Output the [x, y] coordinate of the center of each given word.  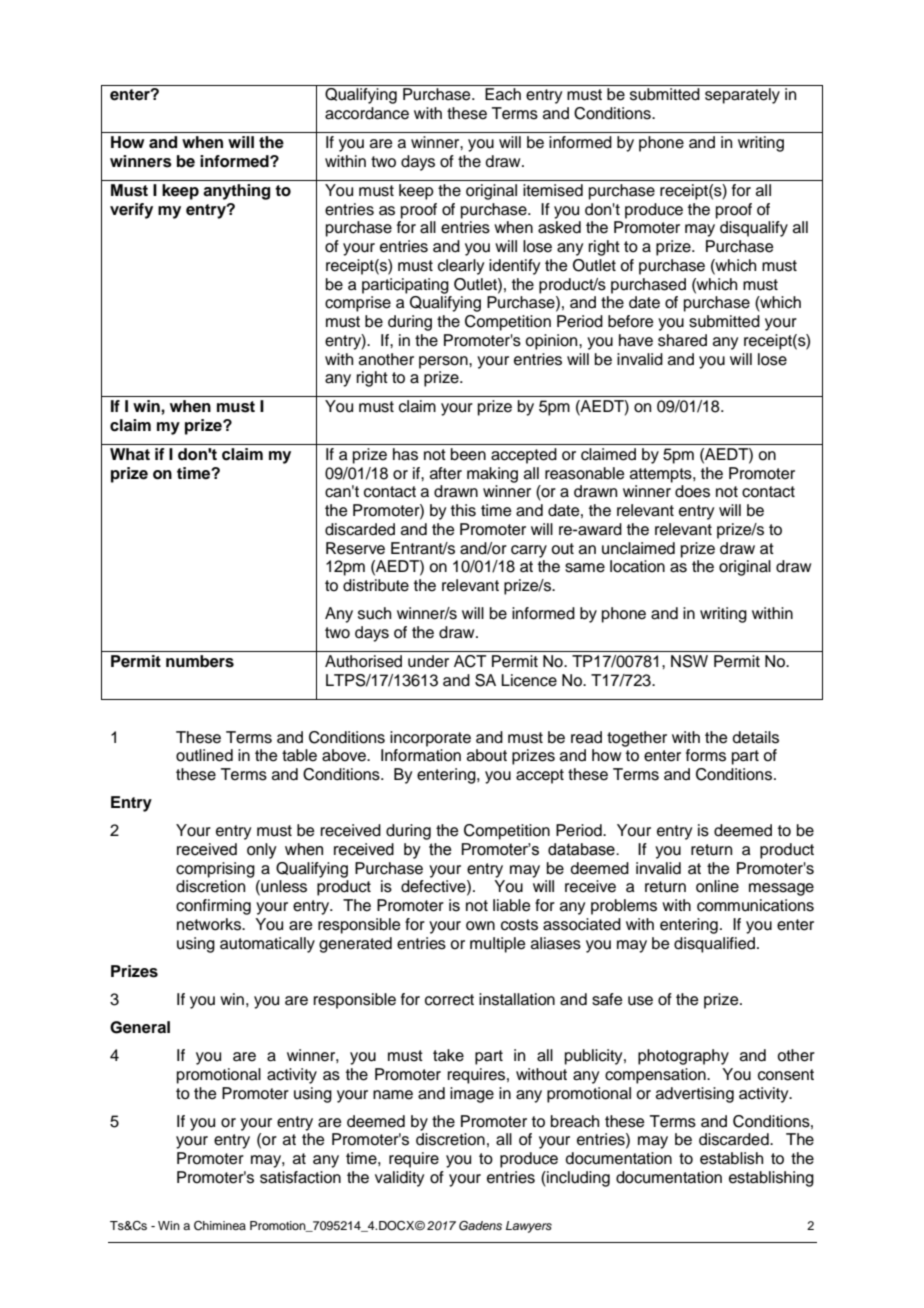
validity [399, 1179]
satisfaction [300, 1177]
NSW [689, 661]
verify [131, 211]
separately [742, 96]
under [428, 661]
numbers [200, 661]
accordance [367, 113]
